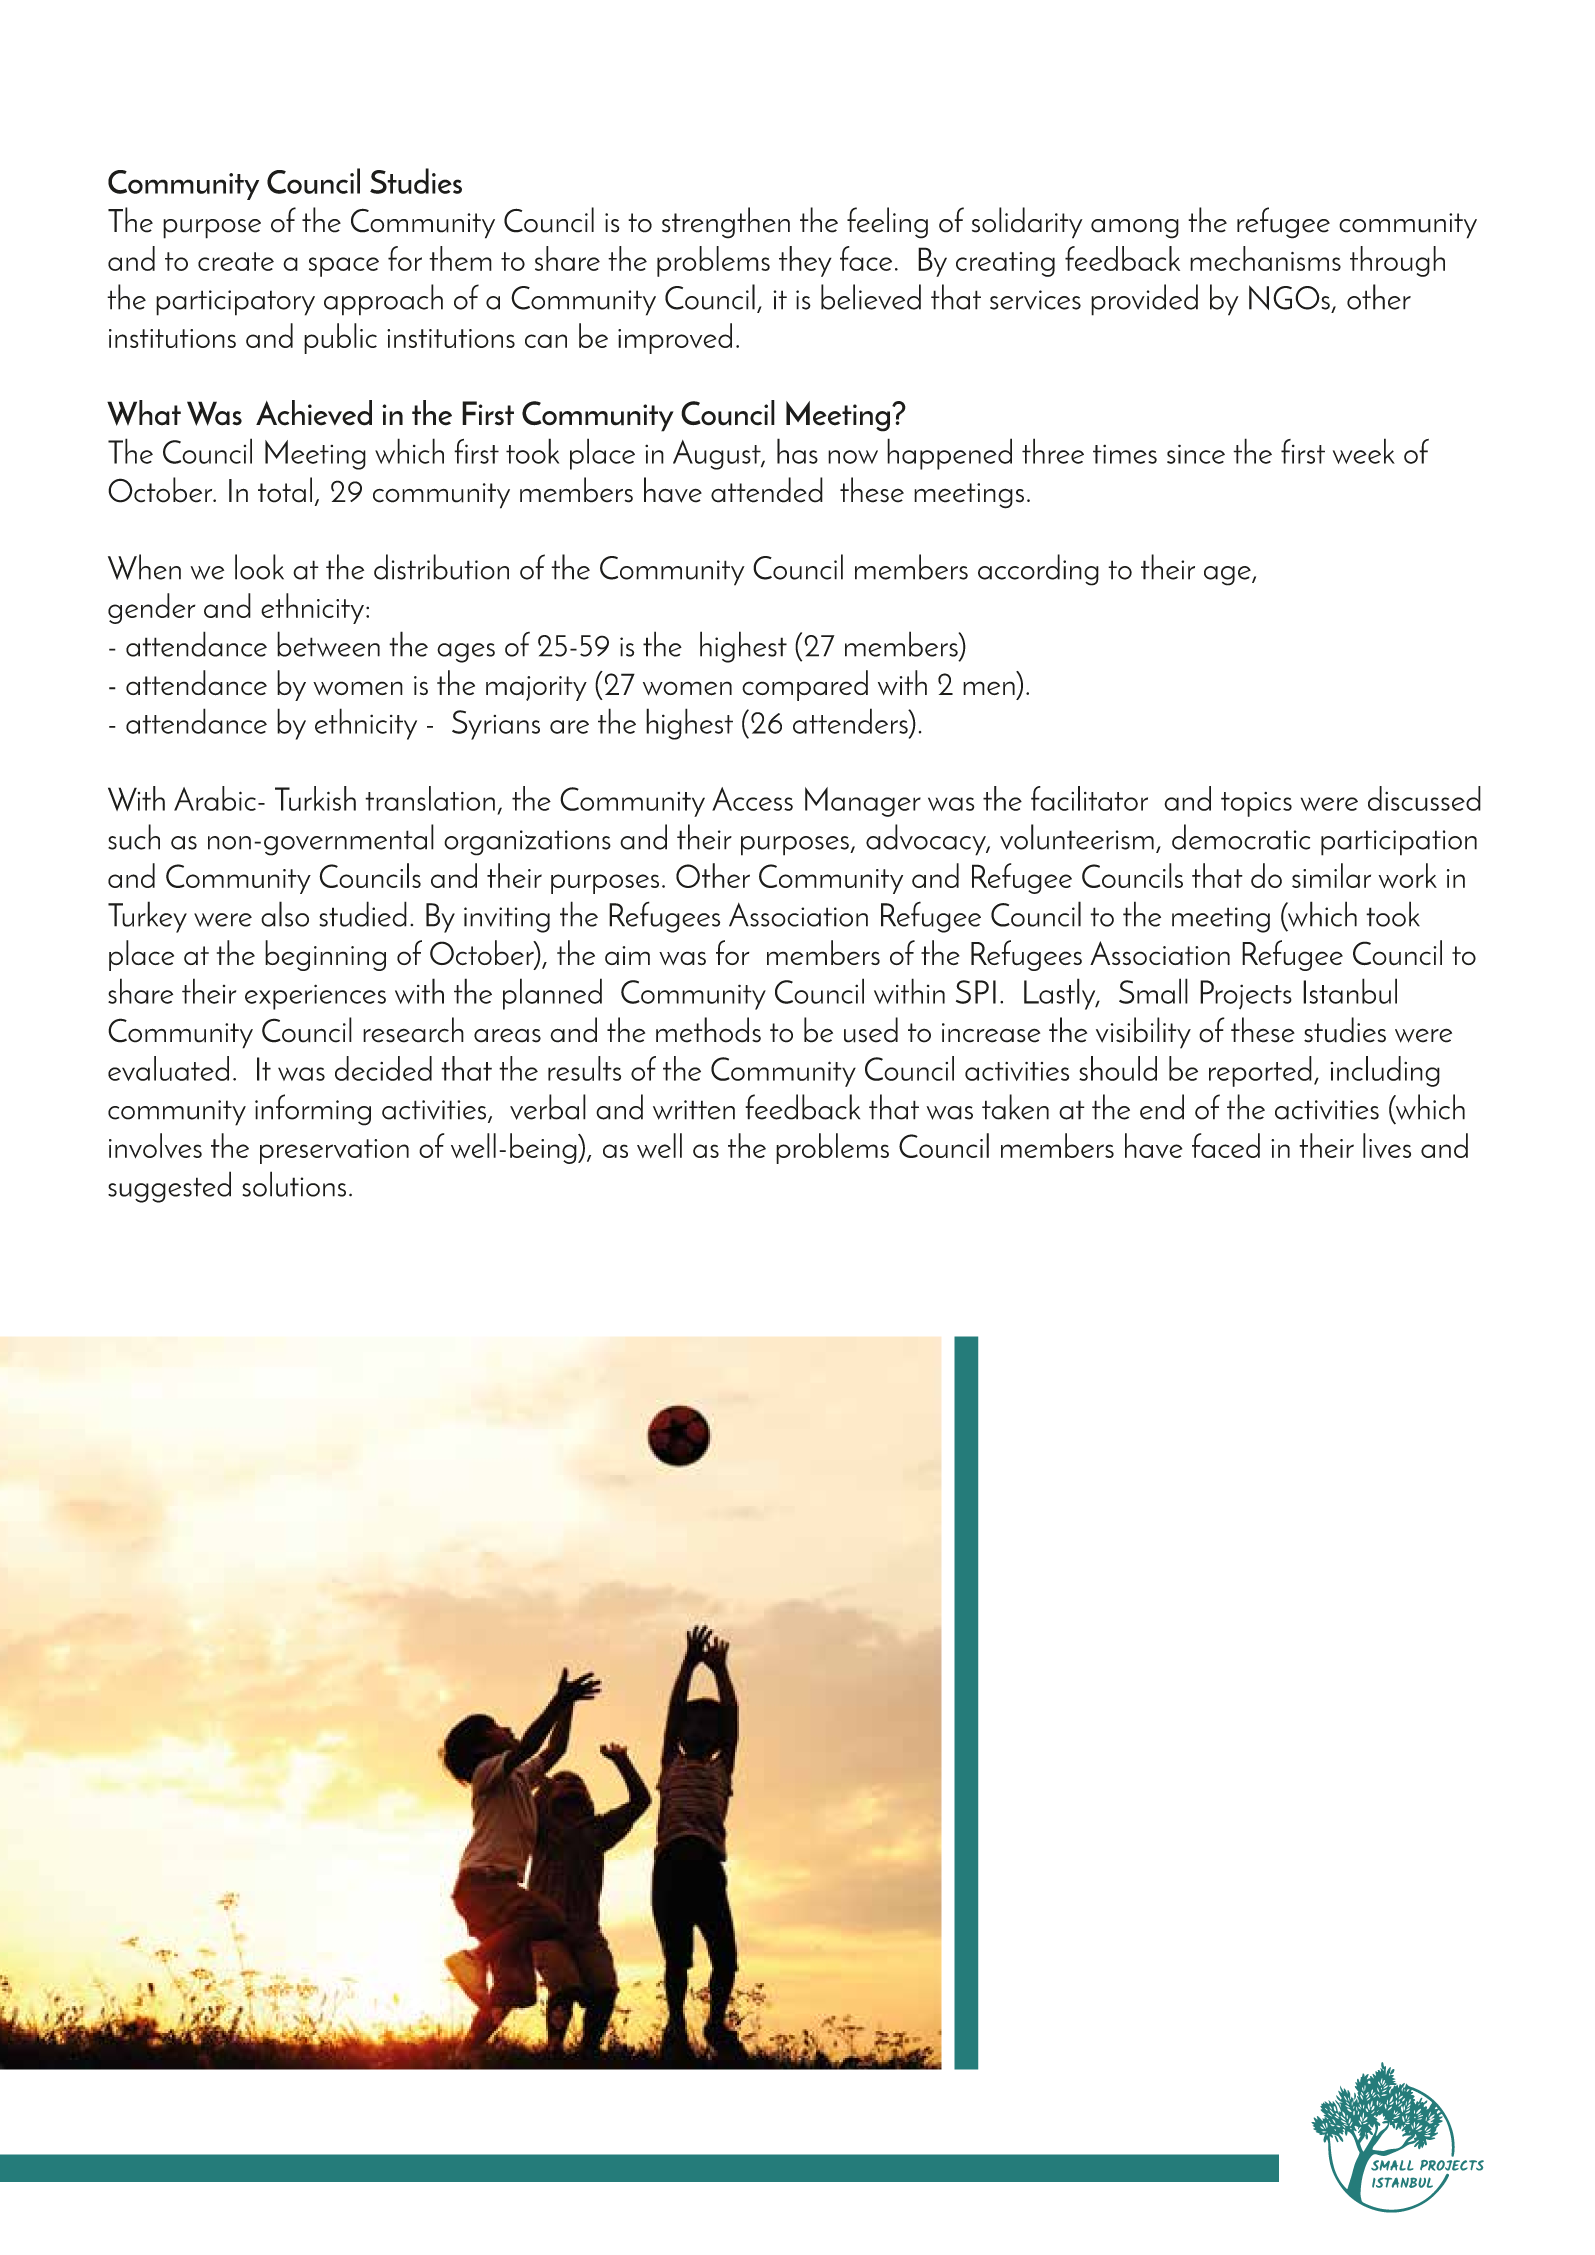 This document has height=2255, width=1595. Describe the element at coordinates (285, 490) in the document. I see `total` at that location.
